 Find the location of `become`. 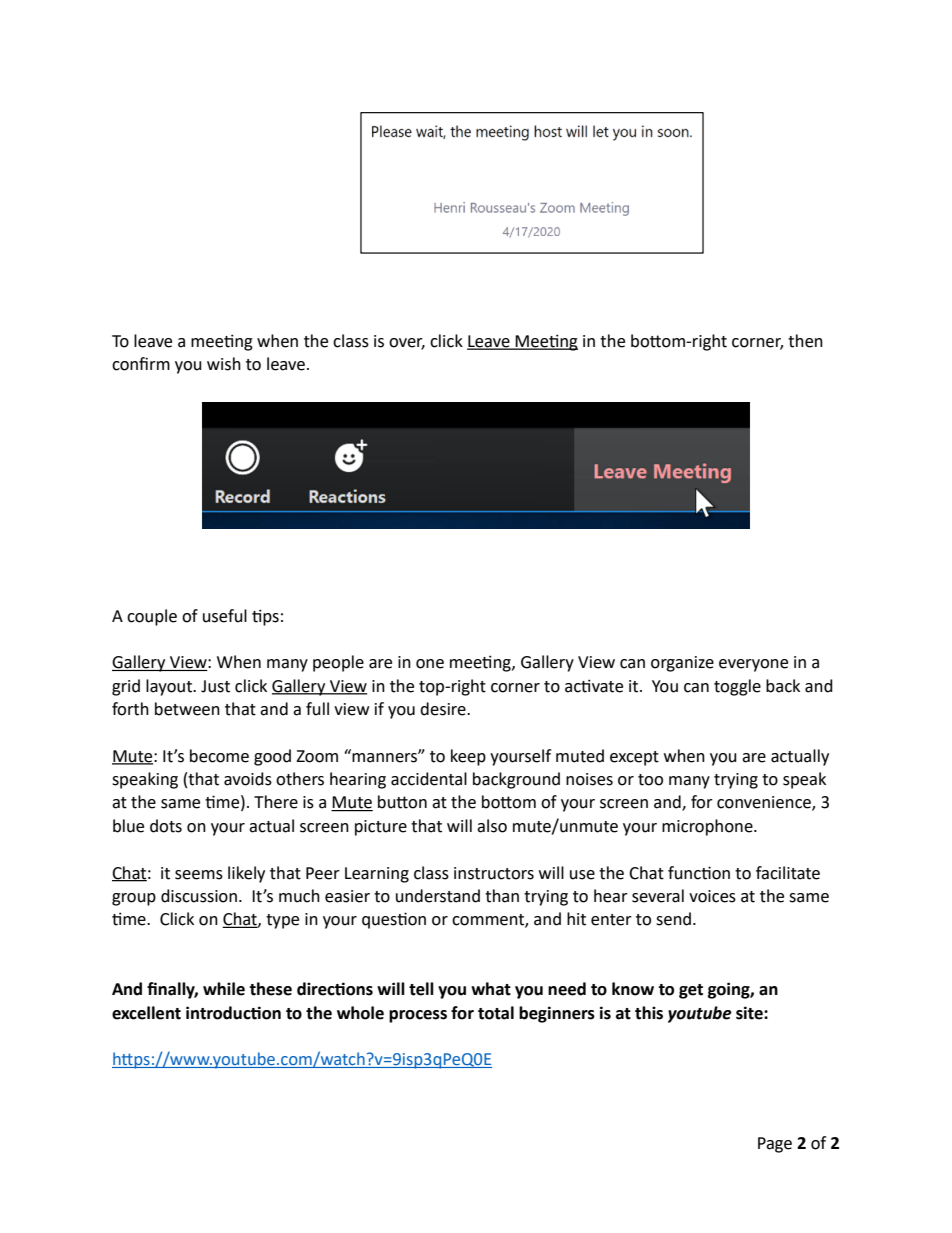

become is located at coordinates (219, 756).
